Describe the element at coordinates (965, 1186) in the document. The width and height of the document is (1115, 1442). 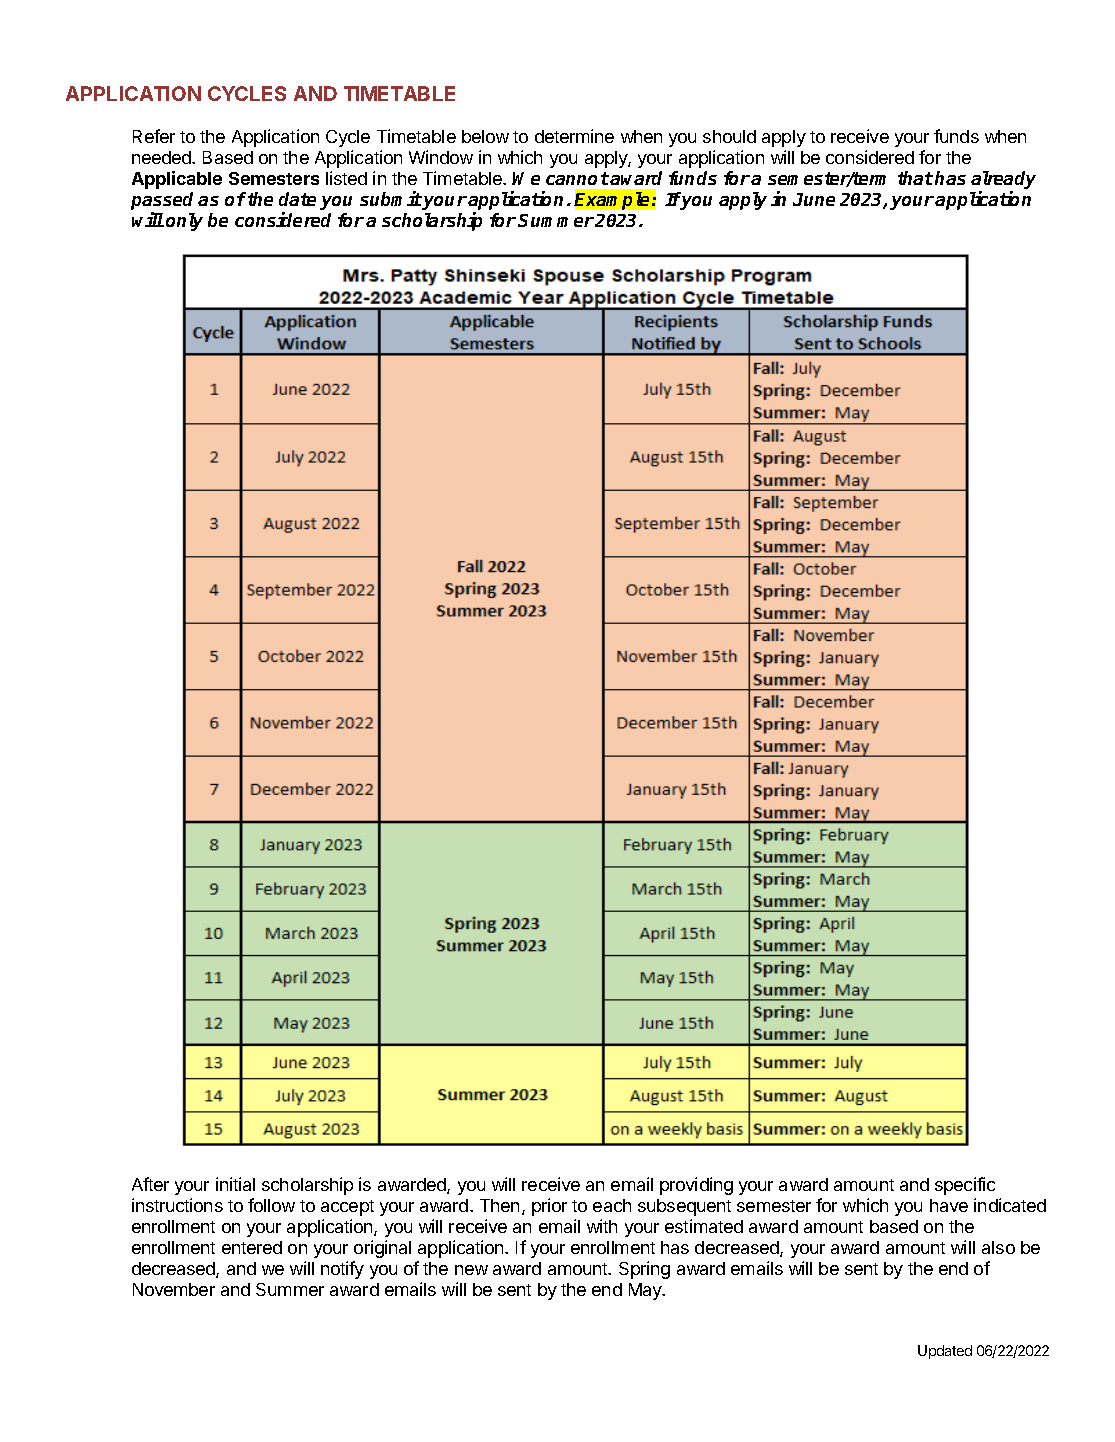
I see `specific` at that location.
